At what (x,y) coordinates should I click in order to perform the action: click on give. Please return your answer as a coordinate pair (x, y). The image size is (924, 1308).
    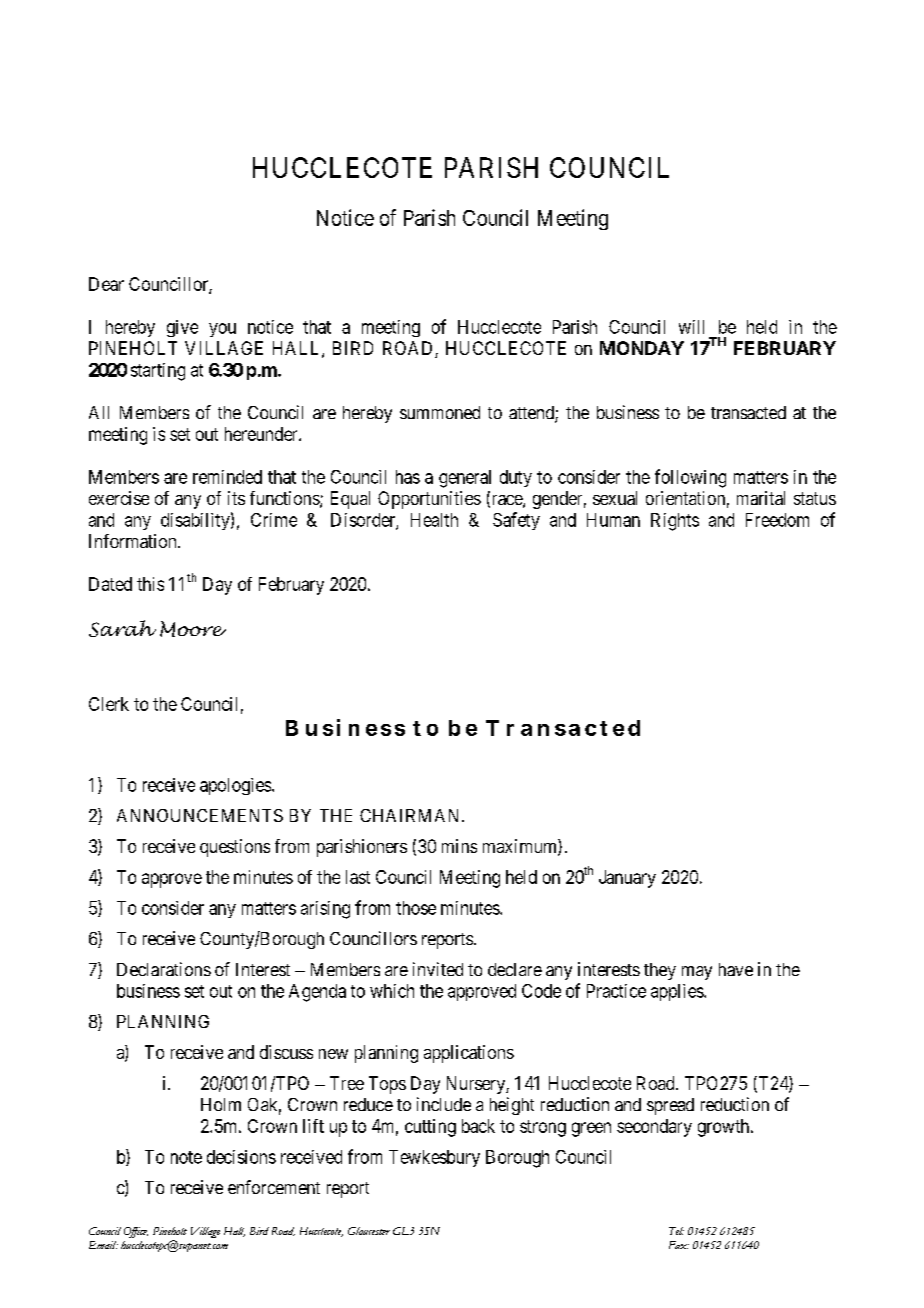
    Looking at the image, I should click on (182, 328).
